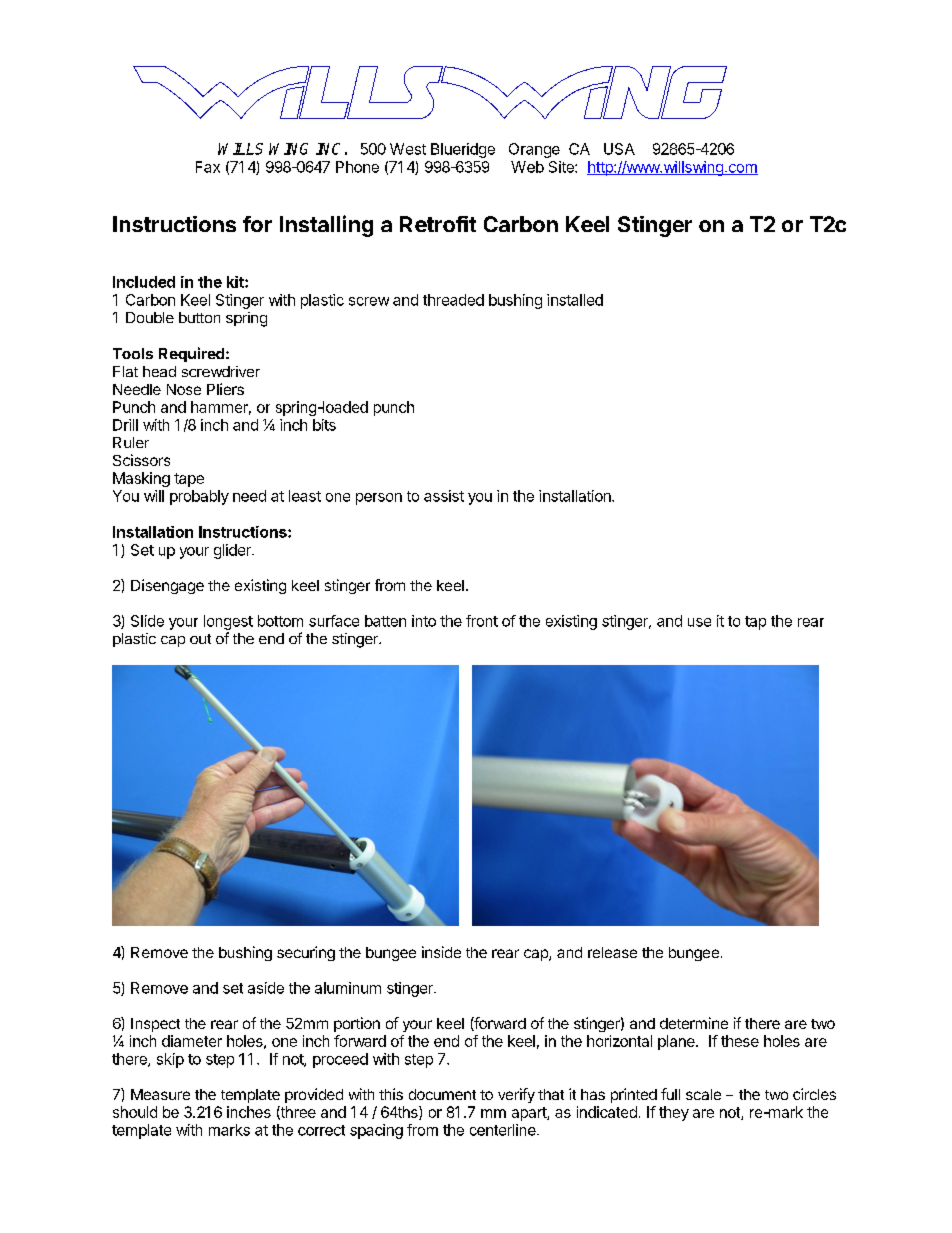  Describe the element at coordinates (444, 496) in the page. I see `assist` at that location.
